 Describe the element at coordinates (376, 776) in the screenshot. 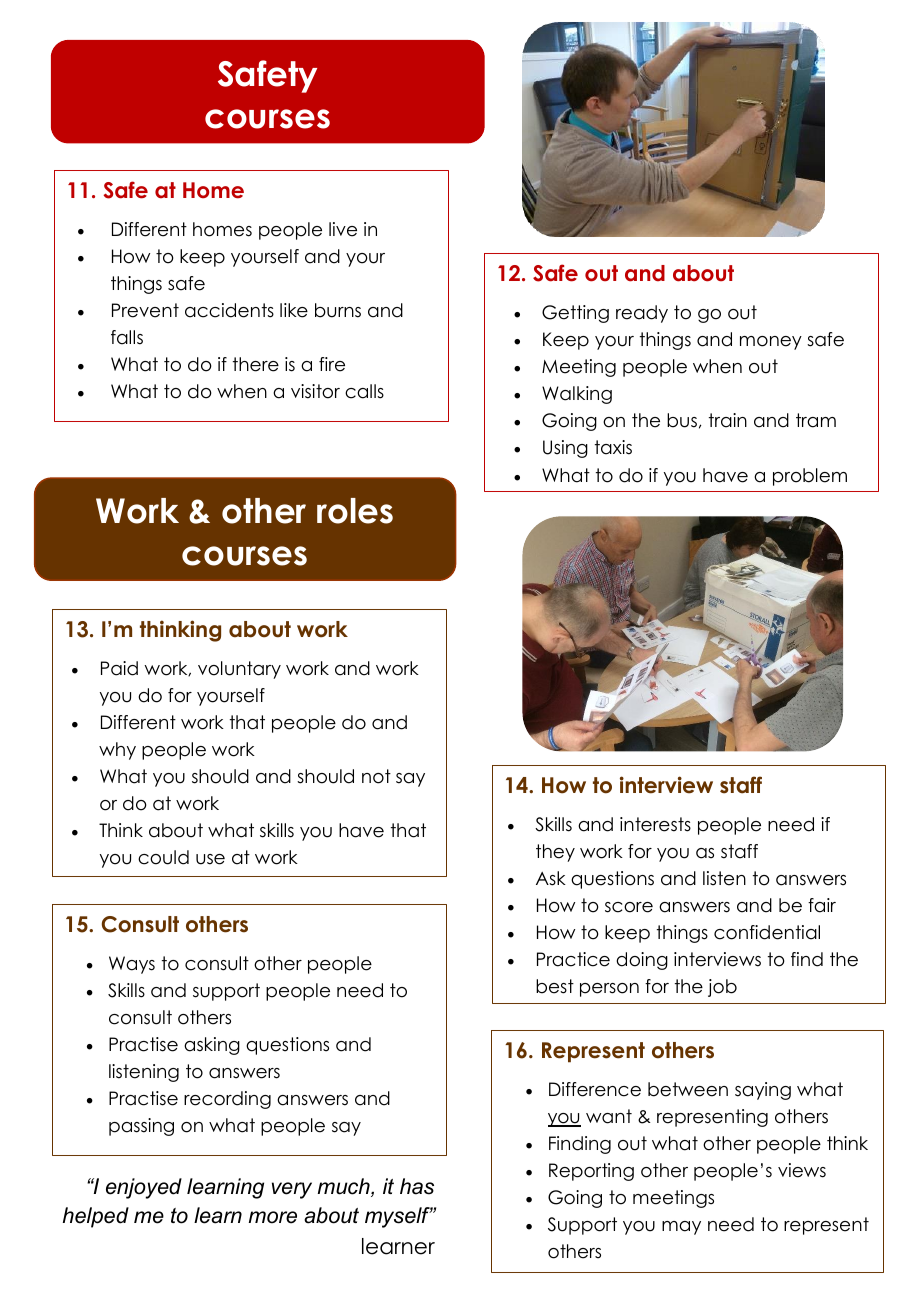

I see `not` at that location.
